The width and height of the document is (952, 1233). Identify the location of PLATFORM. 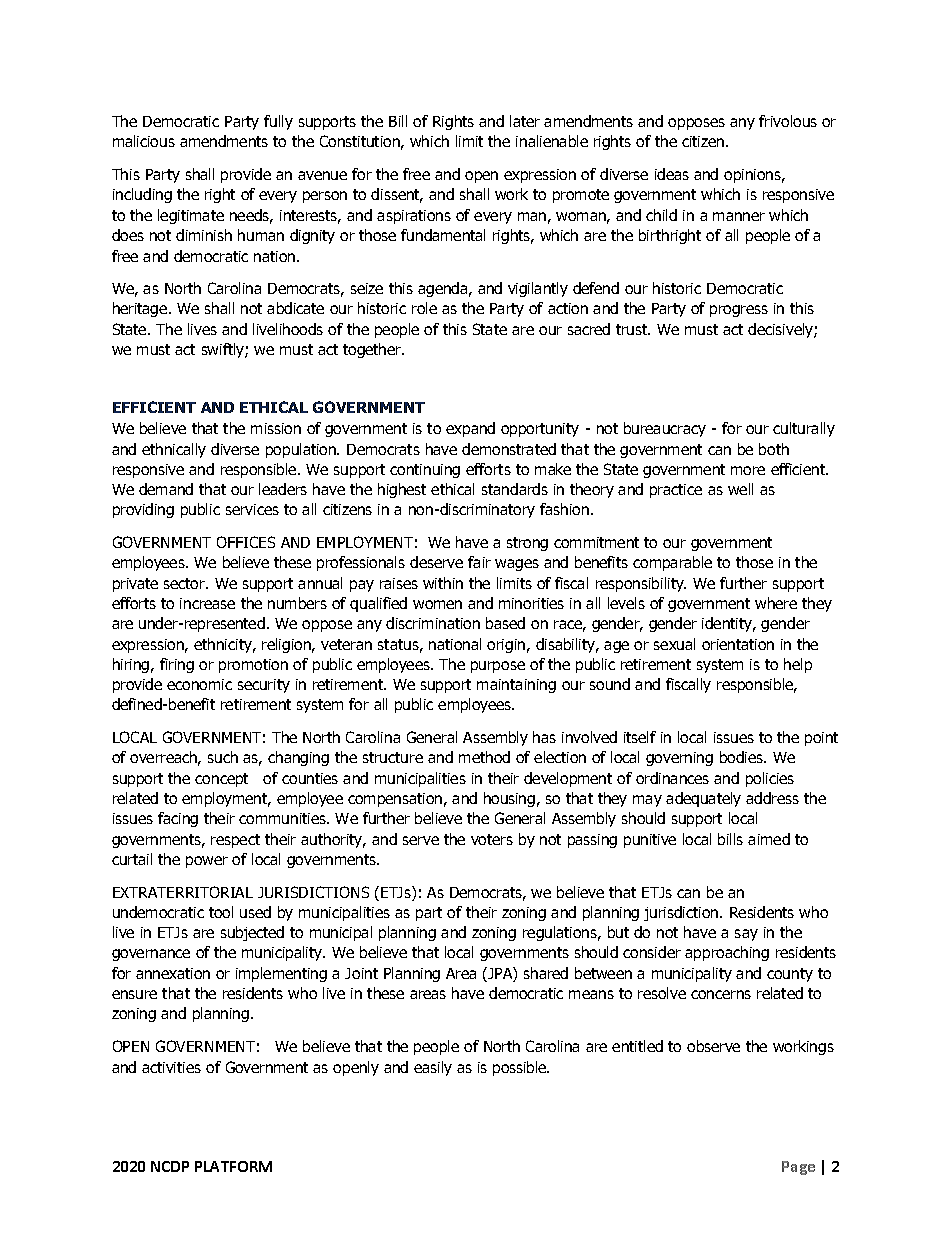
(233, 1166).
